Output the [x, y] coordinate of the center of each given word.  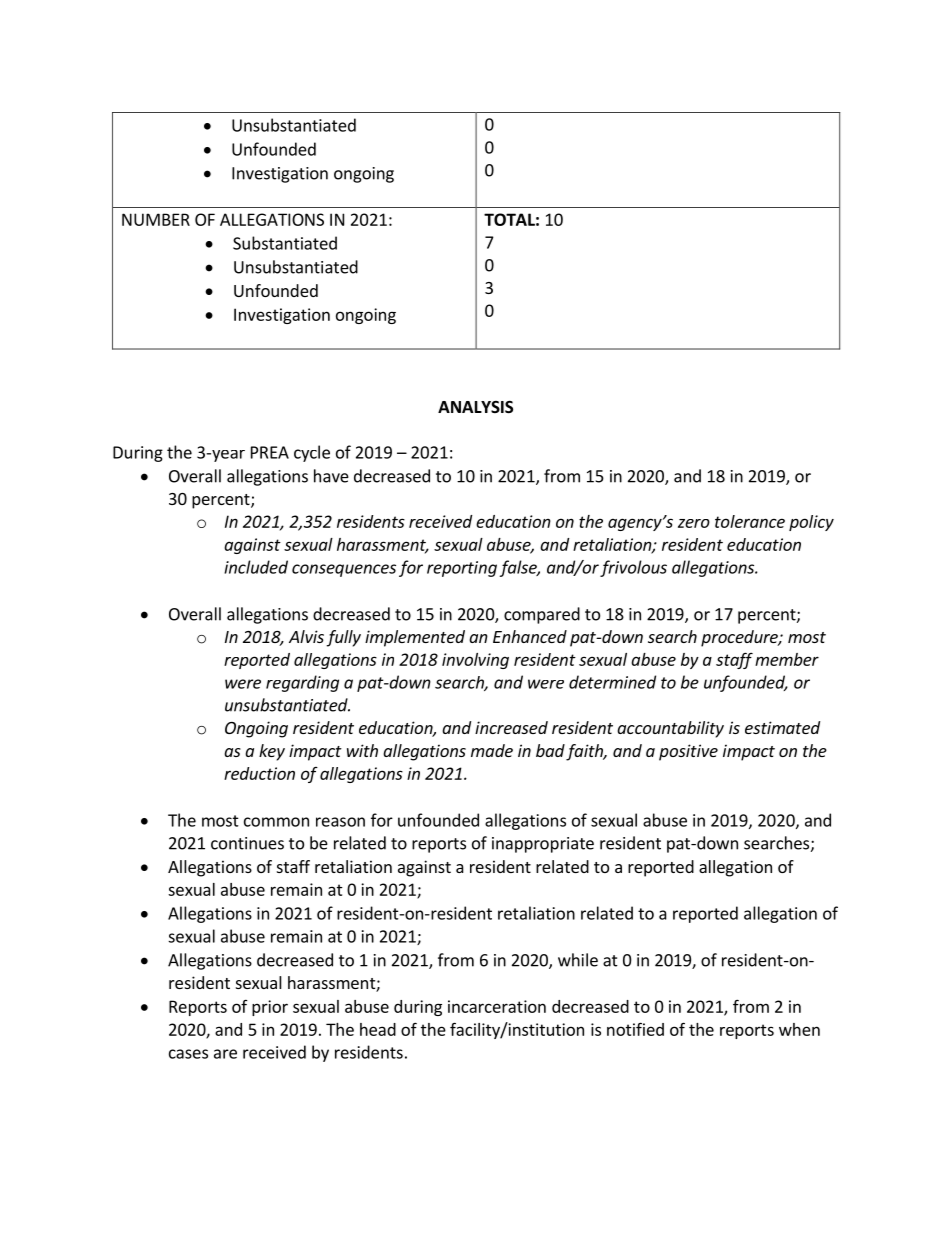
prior [270, 1008]
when [799, 1029]
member [787, 659]
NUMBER [156, 219]
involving [475, 661]
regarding [302, 683]
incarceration [497, 1006]
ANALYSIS [475, 407]
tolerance [750, 521]
